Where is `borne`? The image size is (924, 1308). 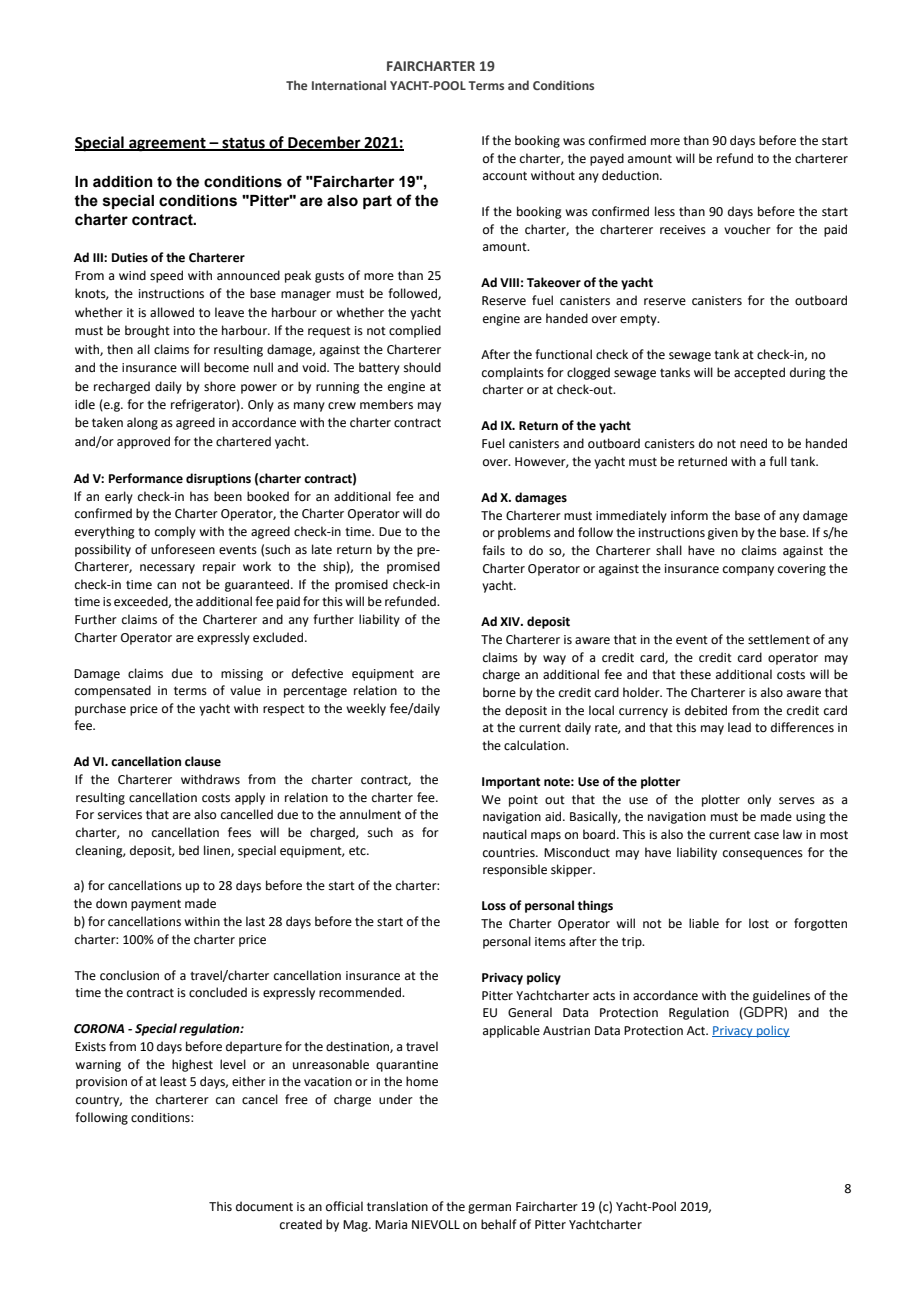 borne is located at coordinates (499, 692).
